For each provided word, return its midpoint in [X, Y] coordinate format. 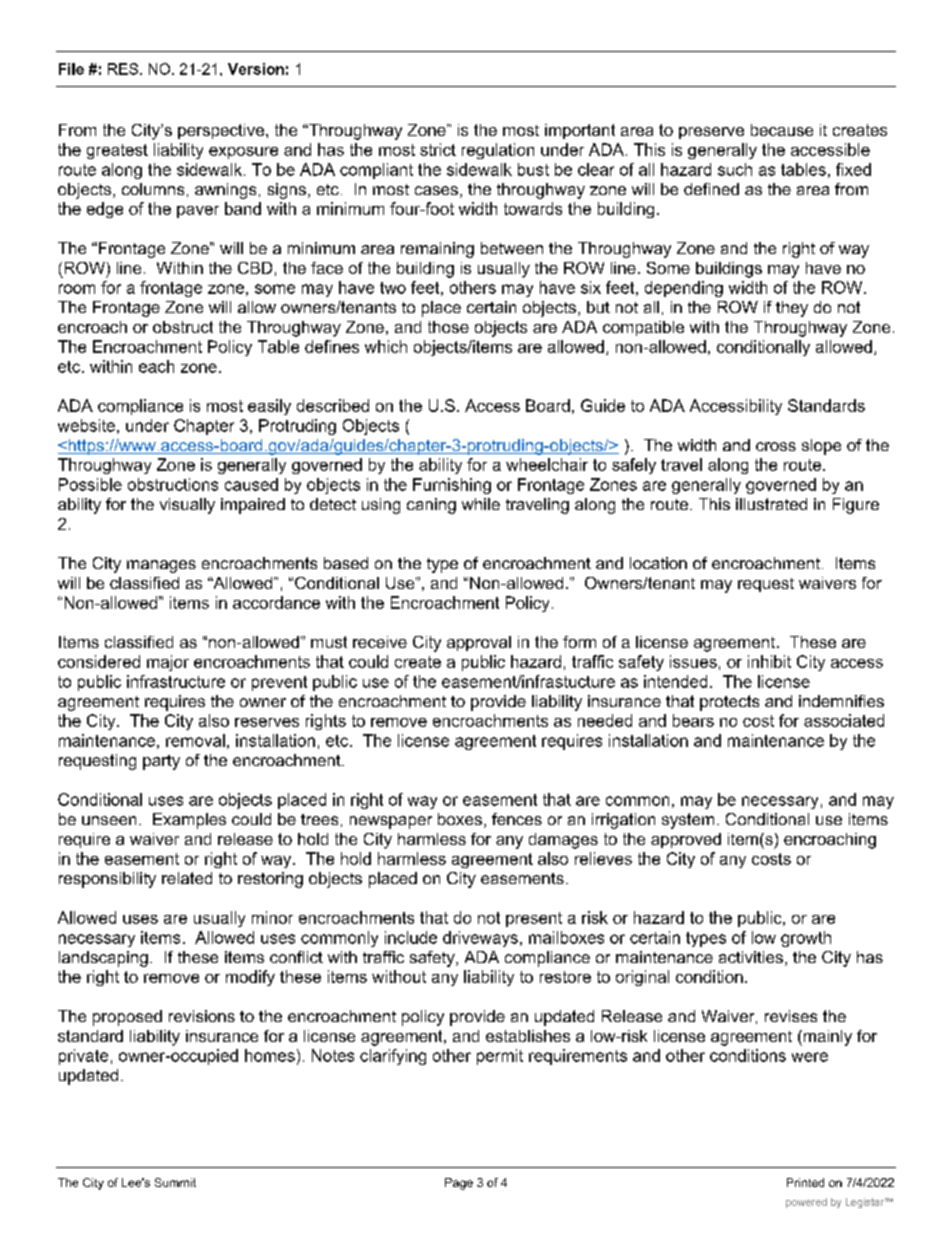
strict [438, 149]
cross [776, 446]
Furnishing [452, 486]
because [782, 130]
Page [459, 1184]
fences [517, 819]
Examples [189, 821]
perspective [221, 131]
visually [187, 506]
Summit [175, 1182]
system [688, 821]
